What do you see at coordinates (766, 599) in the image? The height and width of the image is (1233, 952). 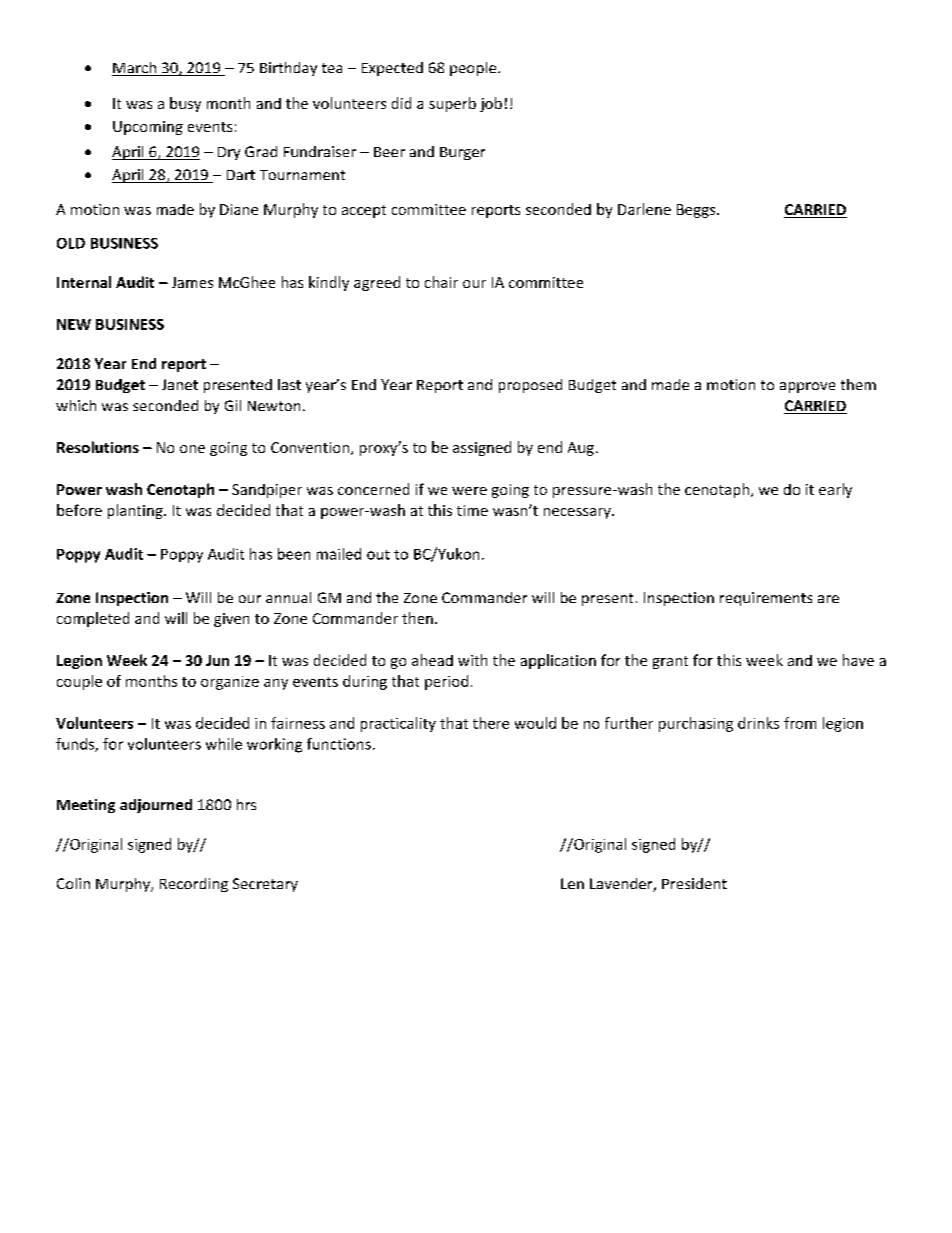 I see `requirements` at bounding box center [766, 599].
